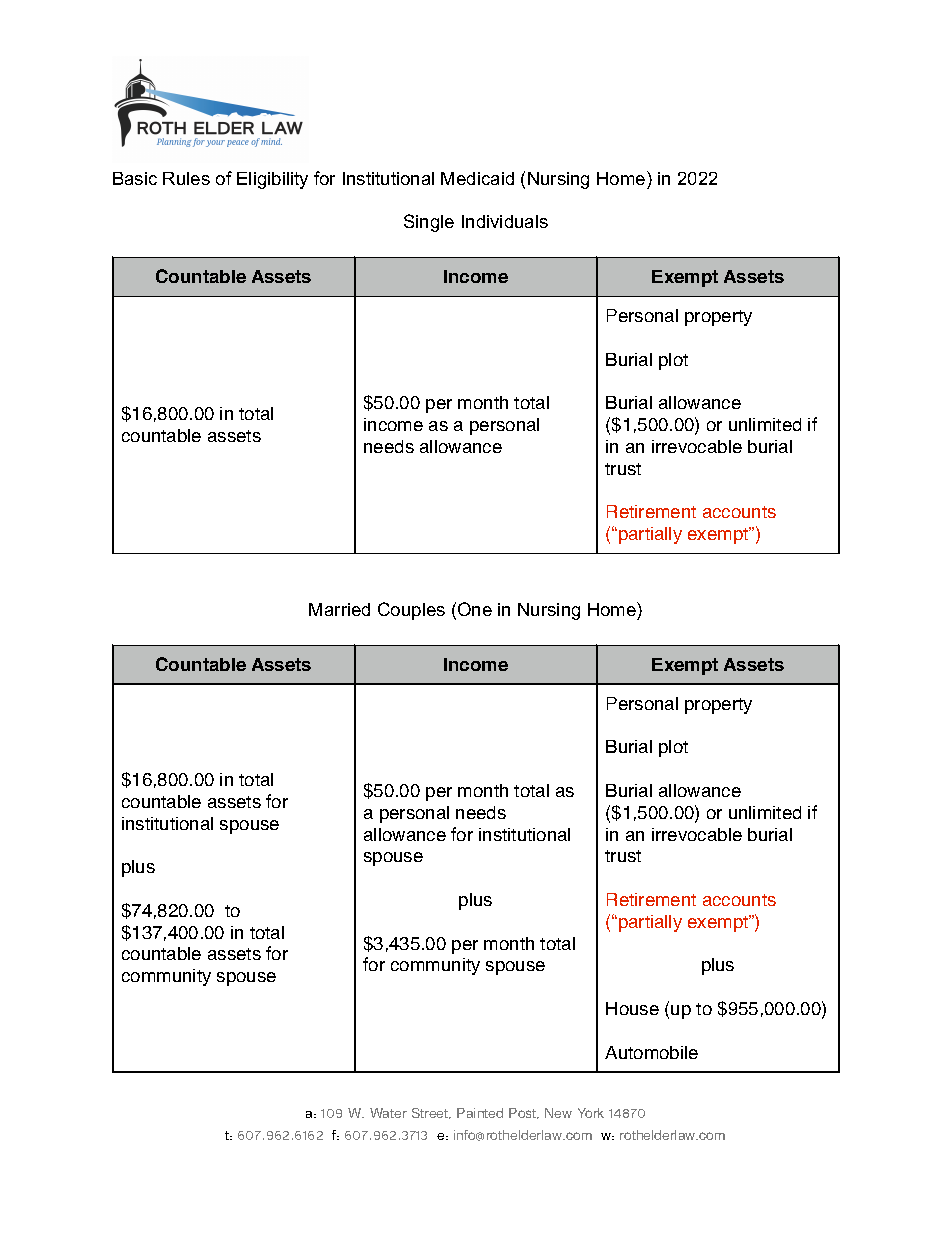 The image size is (952, 1233). I want to click on Street, so click(431, 1113).
